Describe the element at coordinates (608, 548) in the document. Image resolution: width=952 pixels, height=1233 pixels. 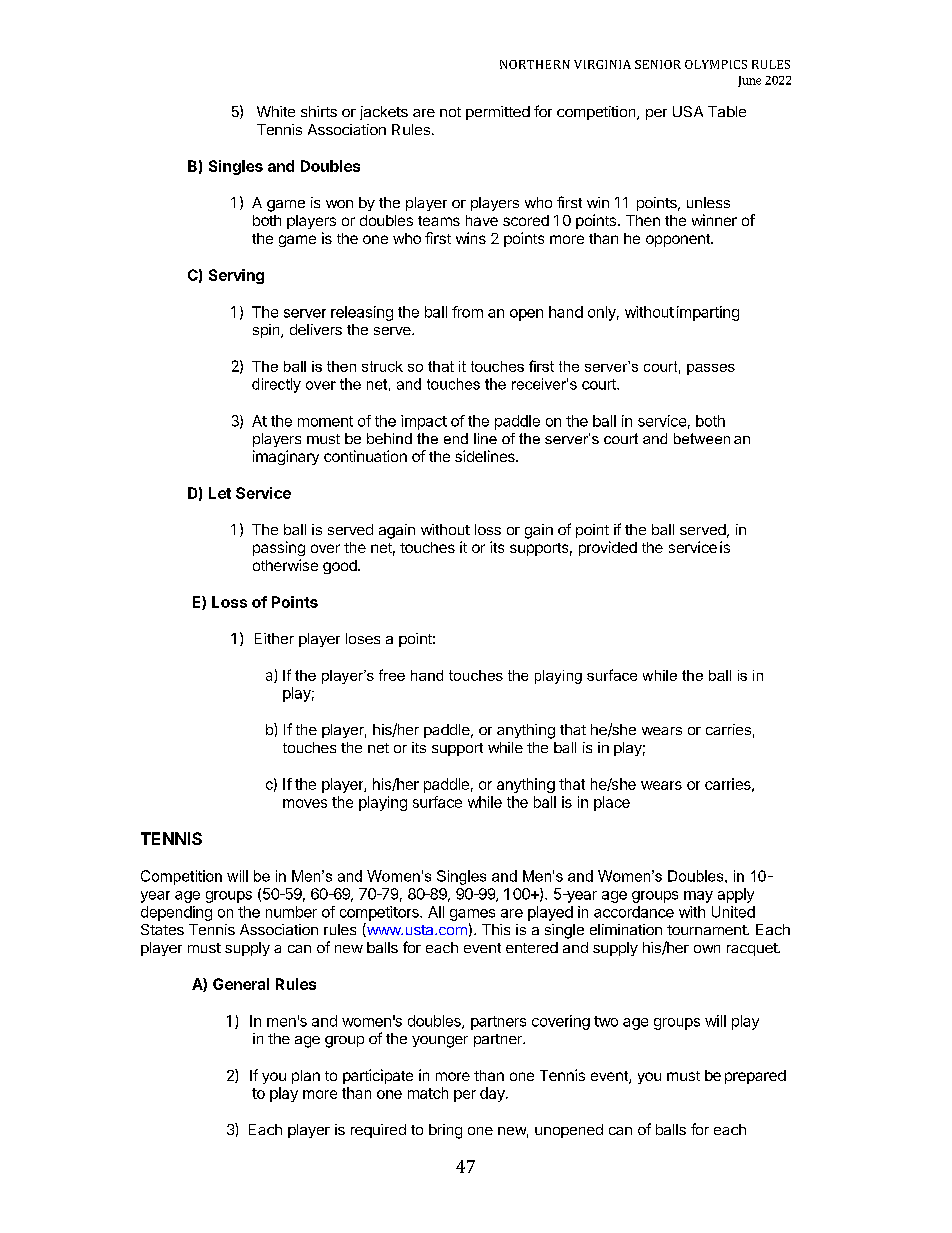
I see `provided` at that location.
